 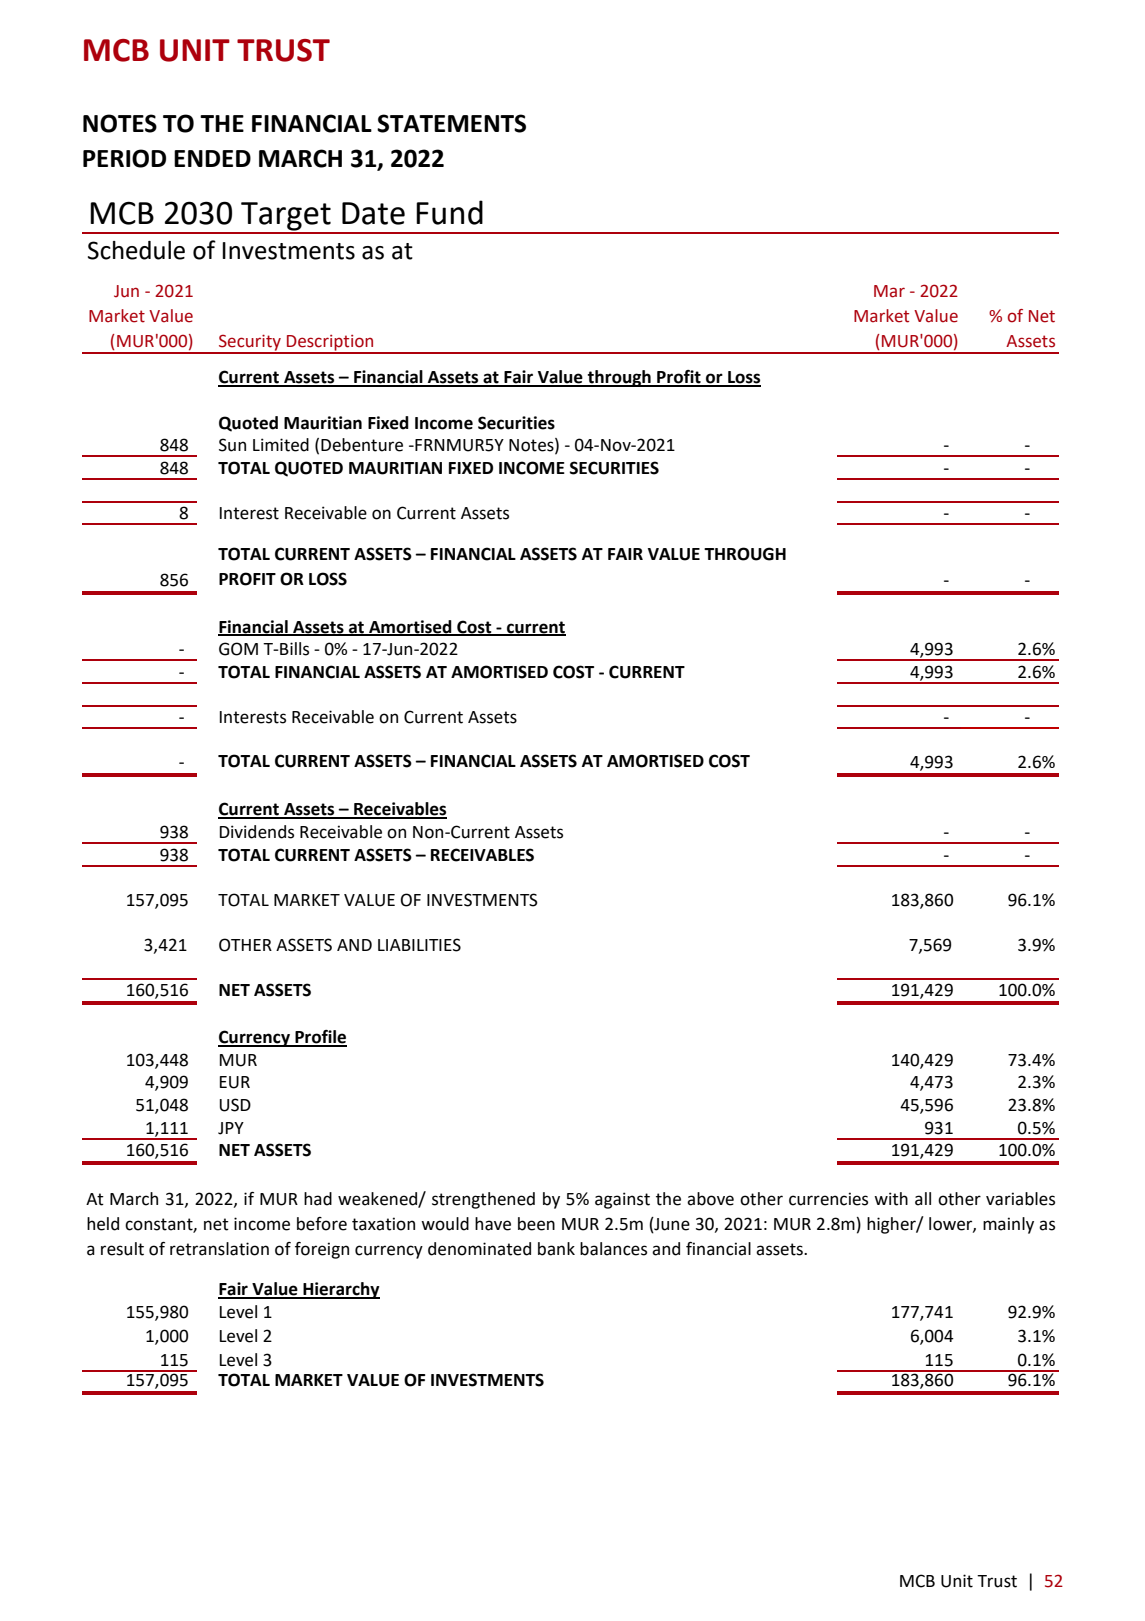 What do you see at coordinates (330, 344) in the page?
I see `Description` at bounding box center [330, 344].
